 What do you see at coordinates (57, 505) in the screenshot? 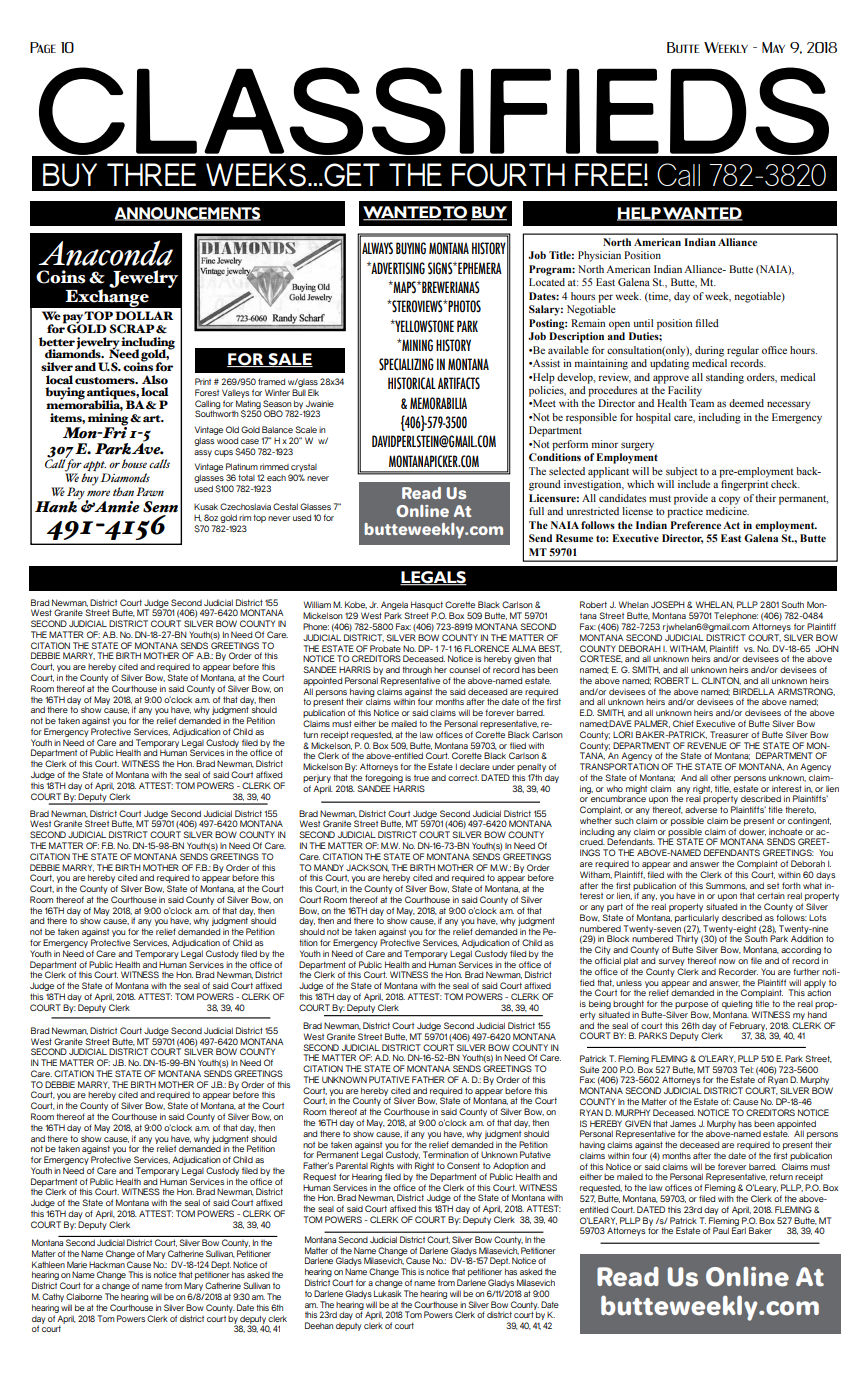
I see `Hank` at bounding box center [57, 505].
